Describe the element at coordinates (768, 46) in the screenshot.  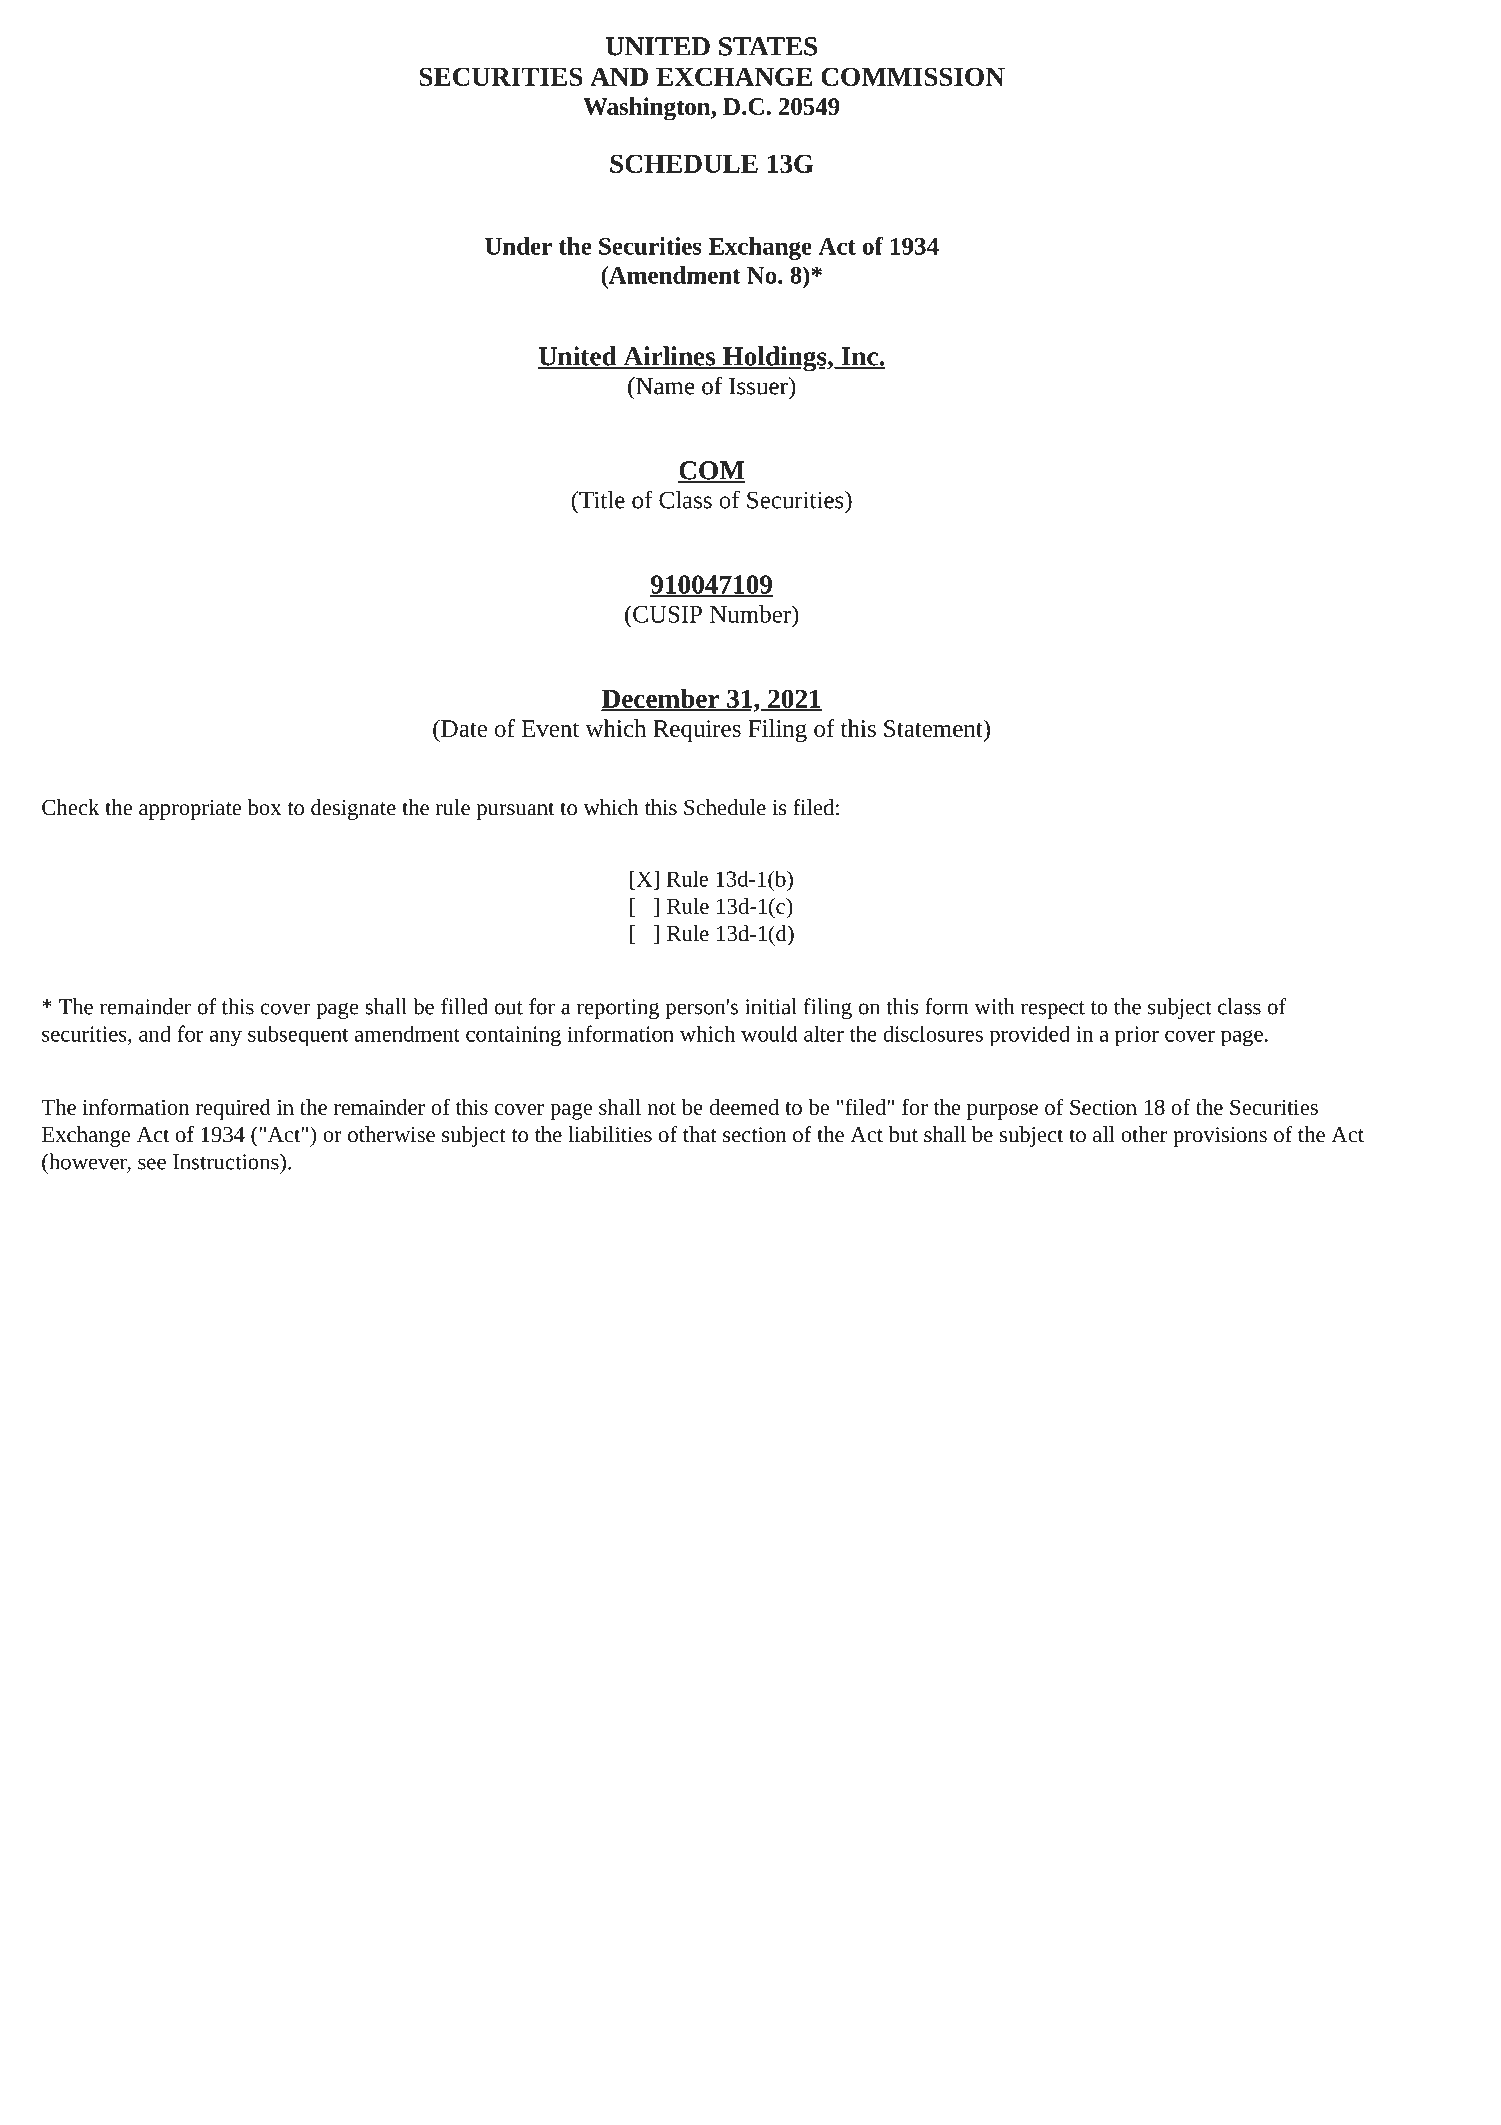
I see `STATES` at that location.
